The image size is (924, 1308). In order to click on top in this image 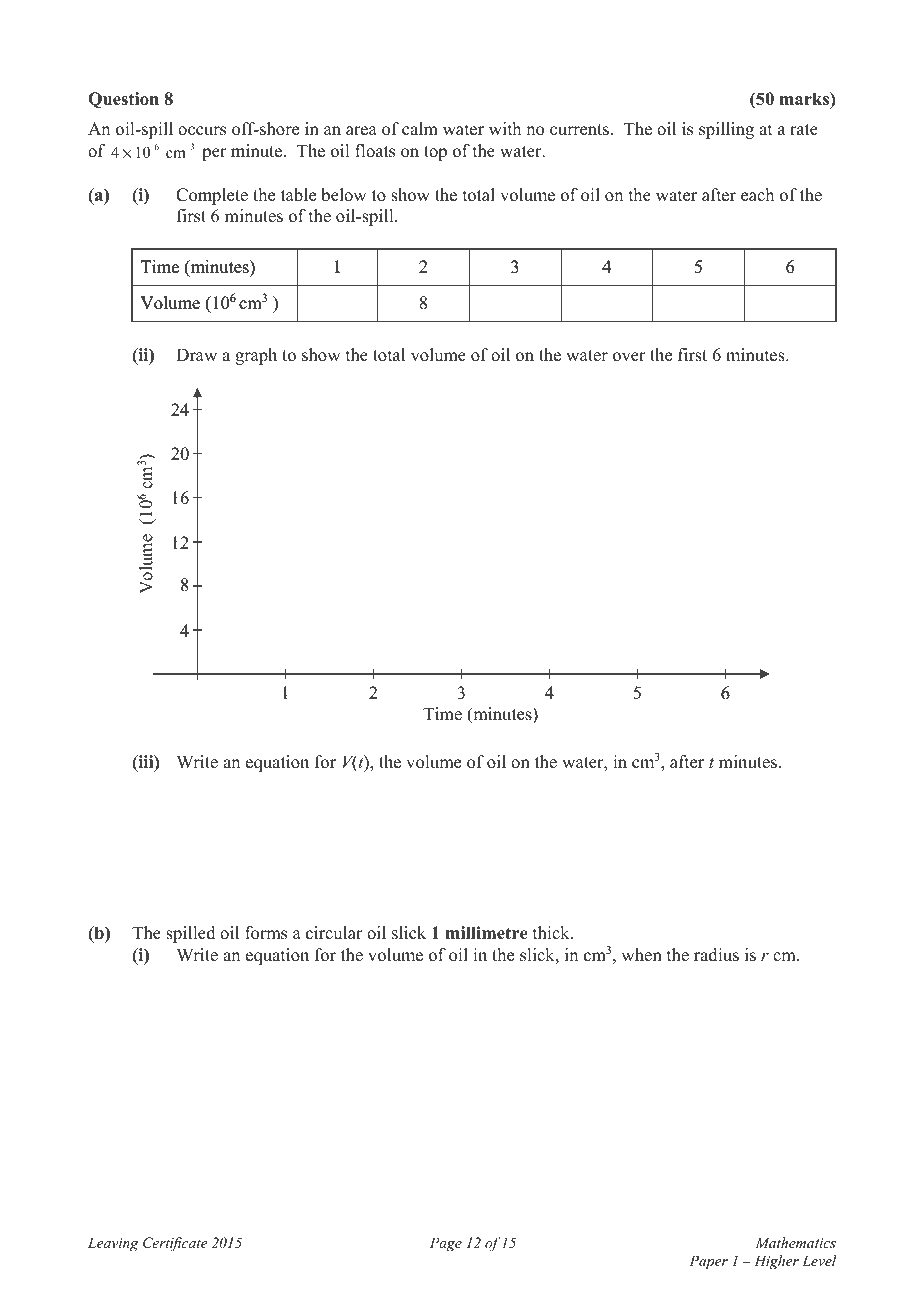, I will do `click(435, 153)`.
